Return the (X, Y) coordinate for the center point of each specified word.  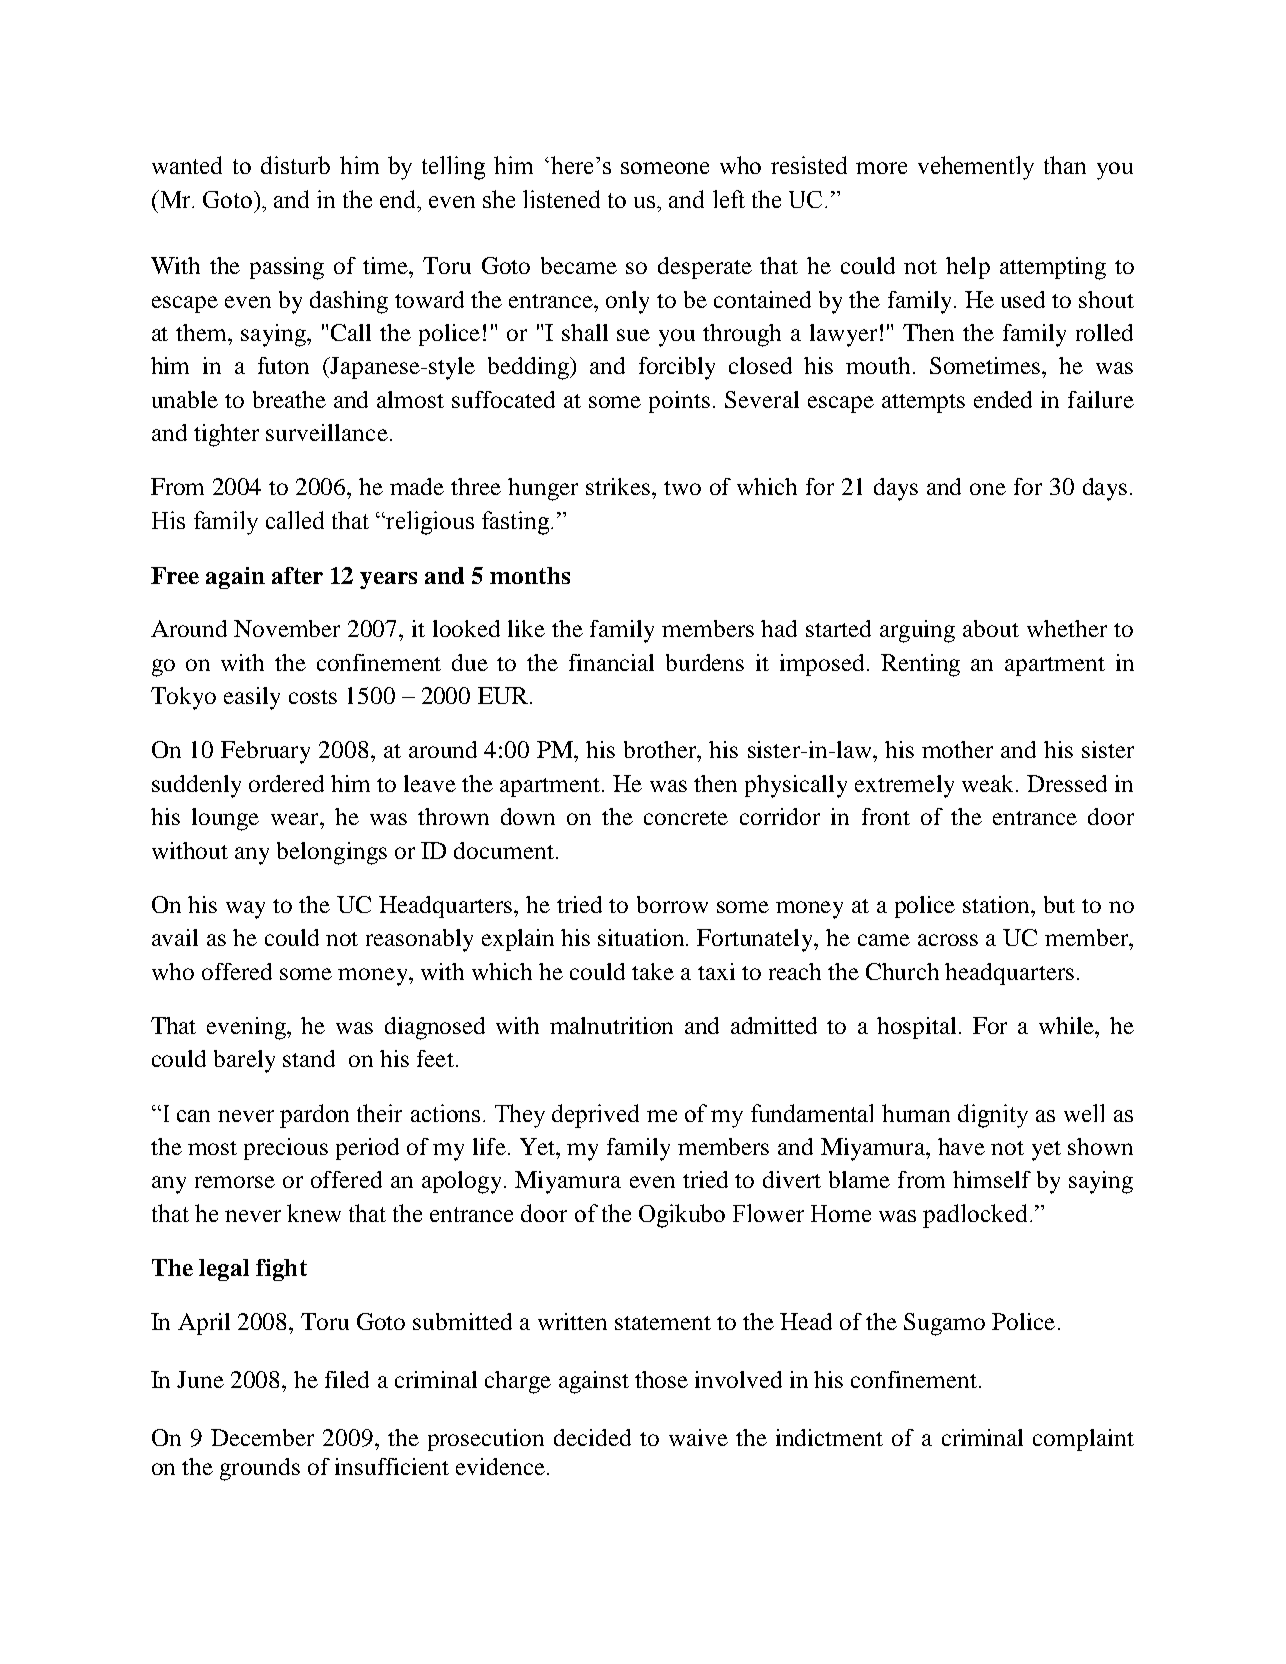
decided (592, 1437)
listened (561, 199)
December (262, 1437)
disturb (295, 165)
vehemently (976, 168)
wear (296, 819)
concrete (686, 818)
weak (989, 783)
